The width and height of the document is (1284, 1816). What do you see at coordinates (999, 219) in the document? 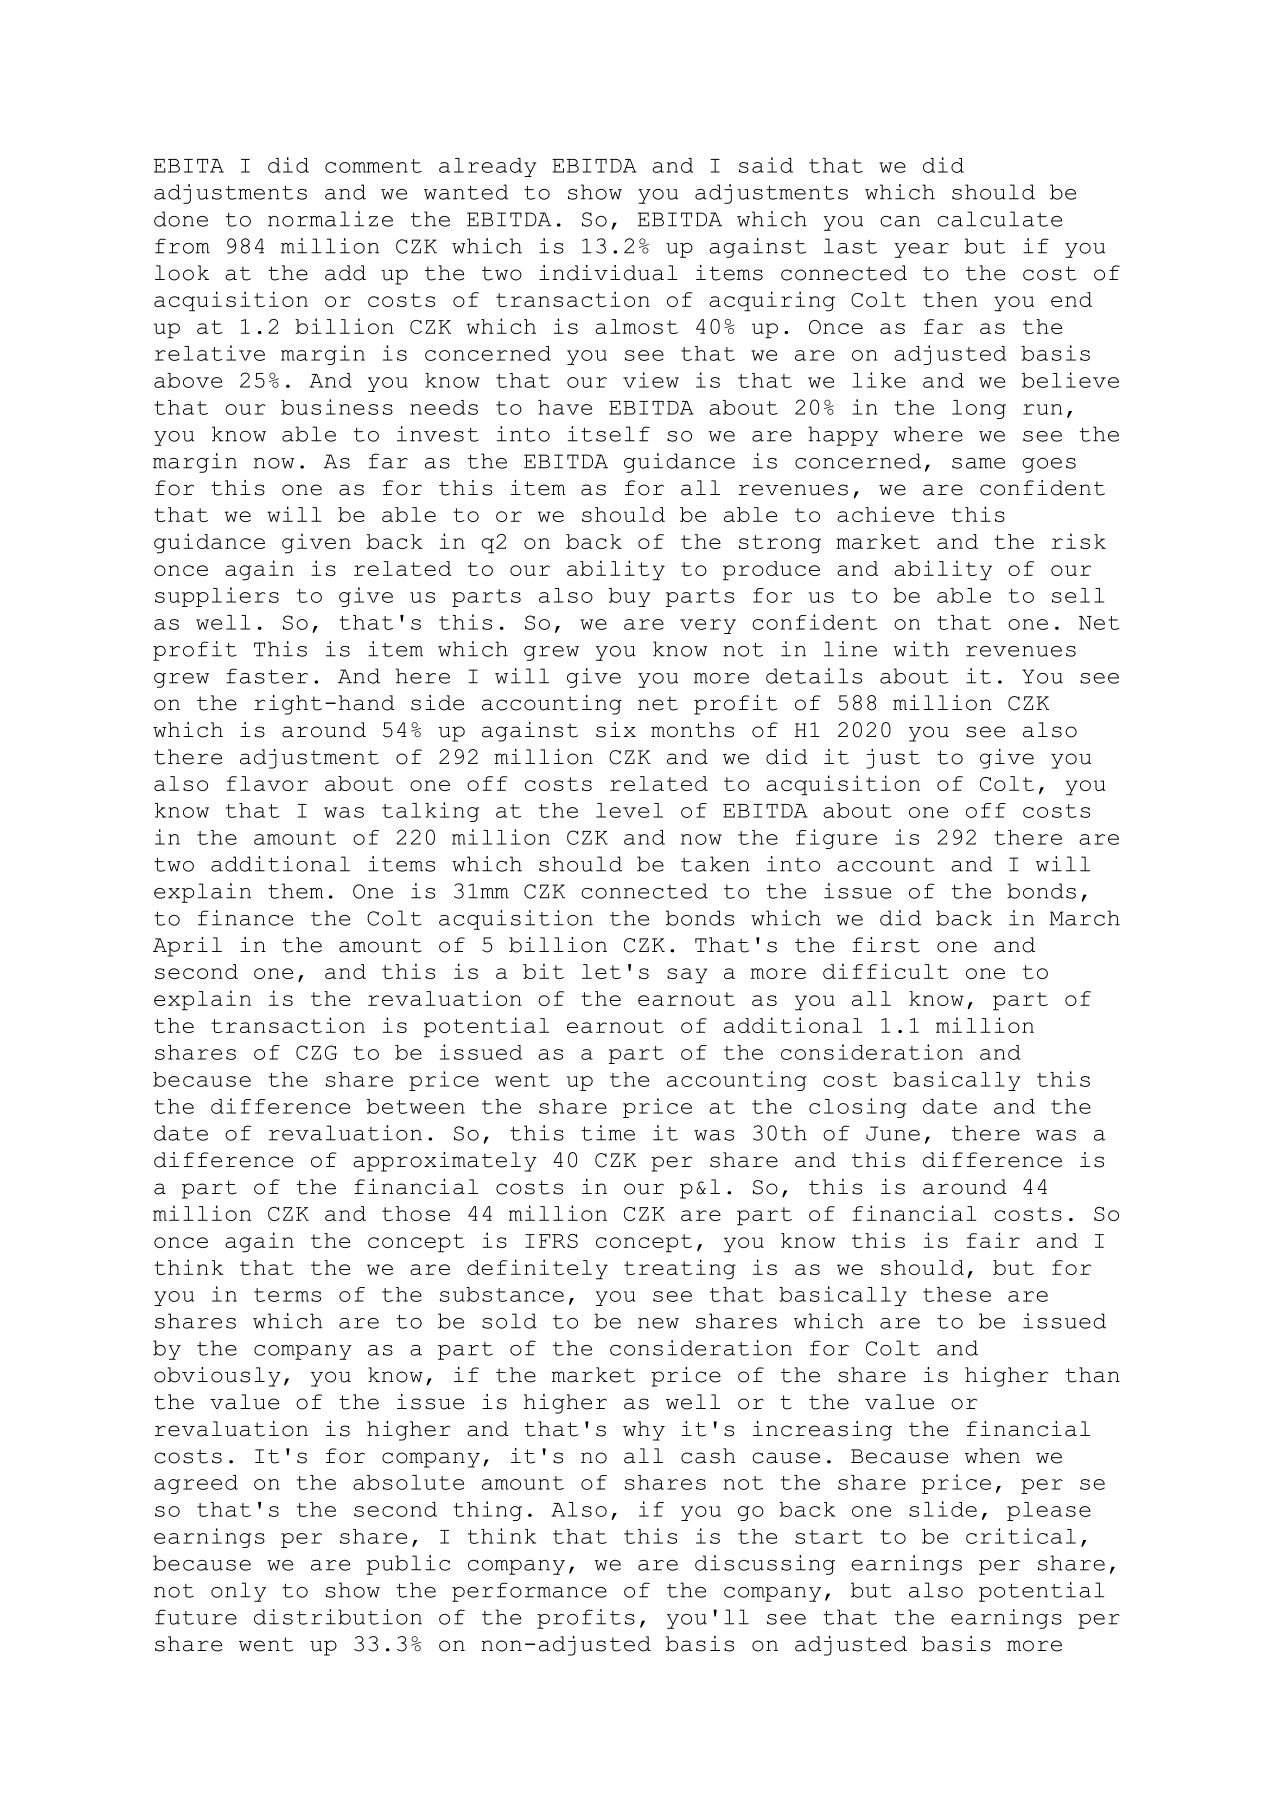
I see `calculate` at bounding box center [999, 219].
